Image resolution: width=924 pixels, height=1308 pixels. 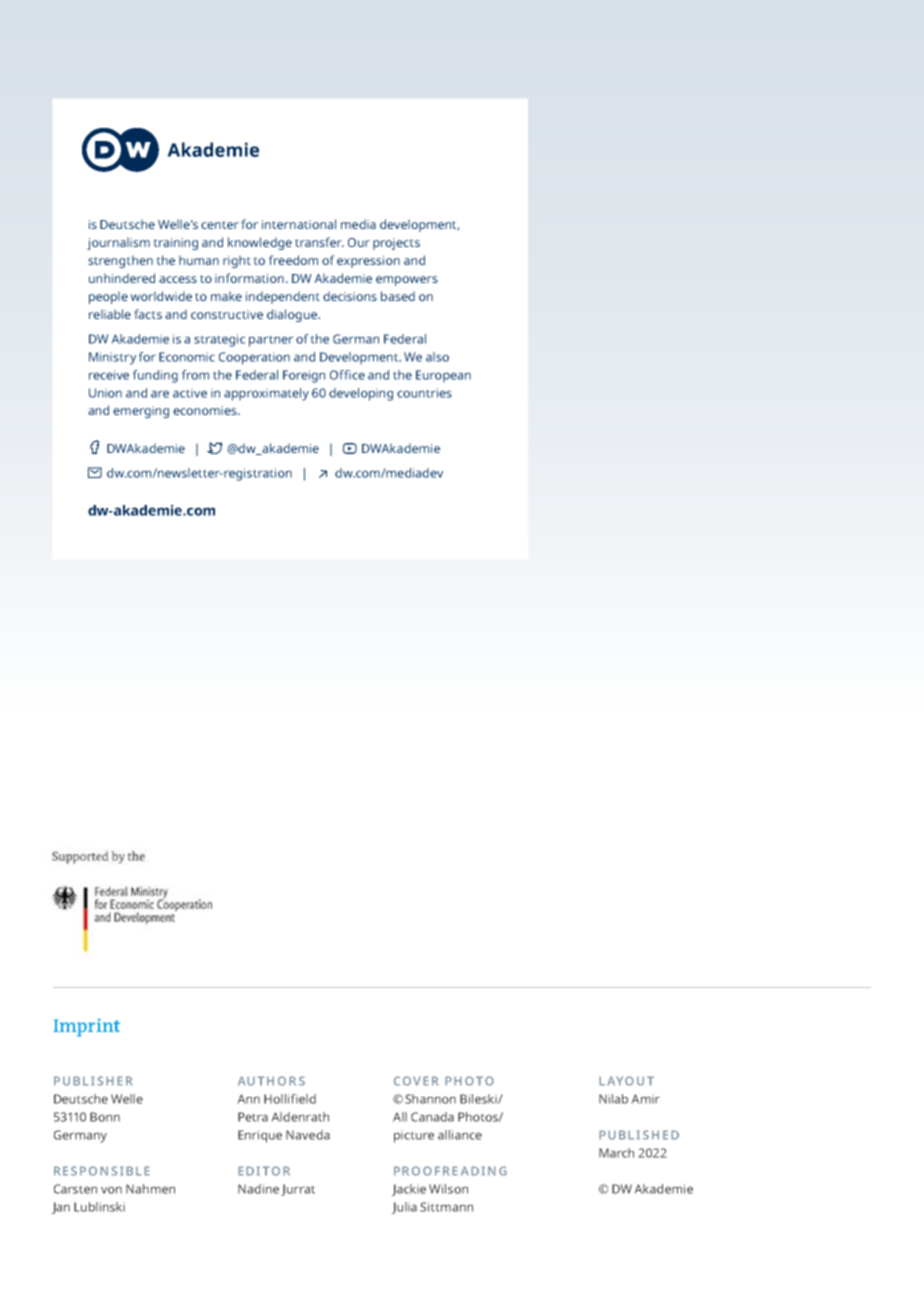 I want to click on expression, so click(x=368, y=262).
